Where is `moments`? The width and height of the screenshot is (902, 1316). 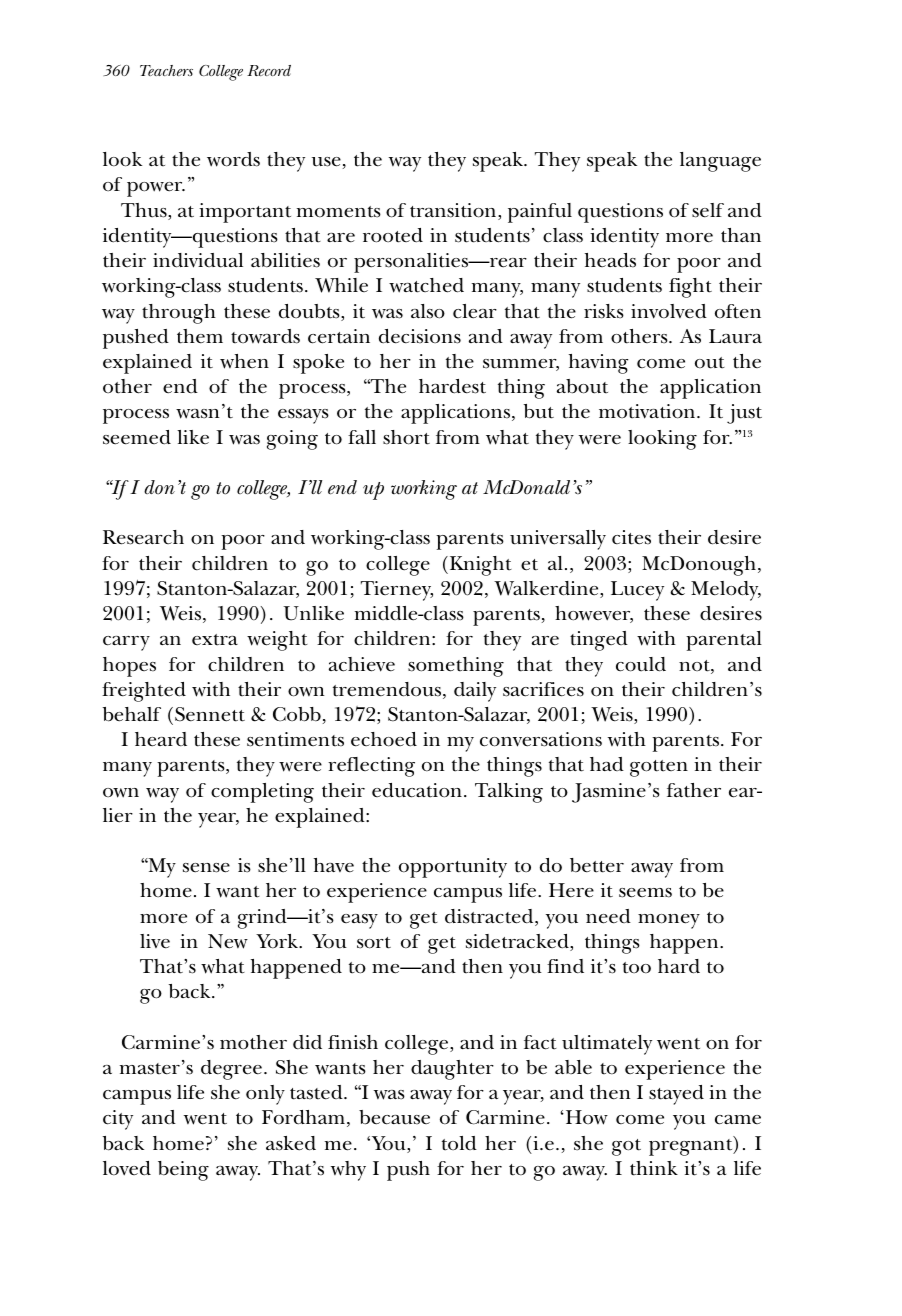 moments is located at coordinates (339, 212).
